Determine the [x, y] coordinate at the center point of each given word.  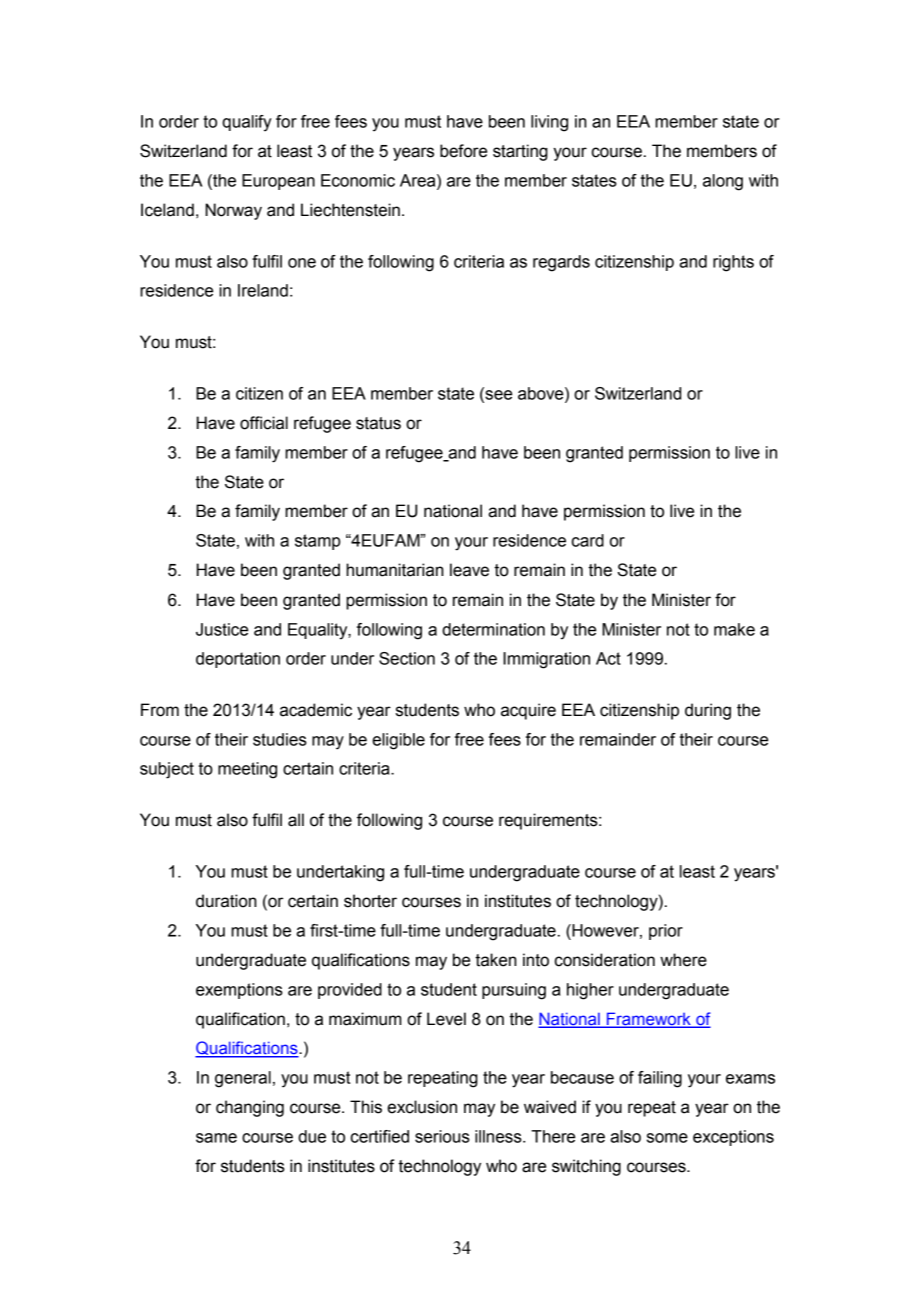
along [723, 182]
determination [493, 629]
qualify [247, 123]
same [216, 1138]
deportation [238, 660]
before [463, 151]
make [734, 629]
